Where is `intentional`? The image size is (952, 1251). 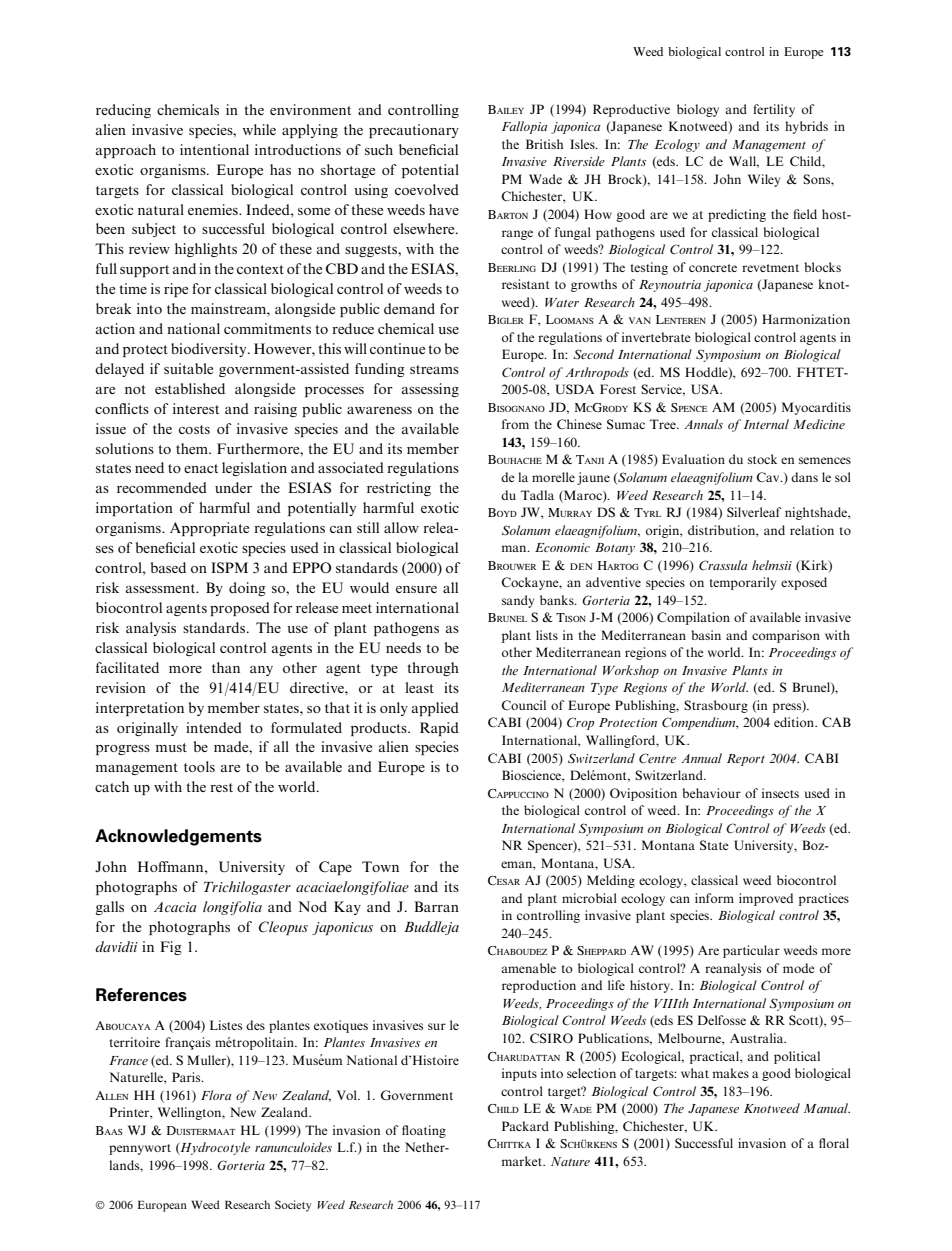
intentional is located at coordinates (214, 149).
